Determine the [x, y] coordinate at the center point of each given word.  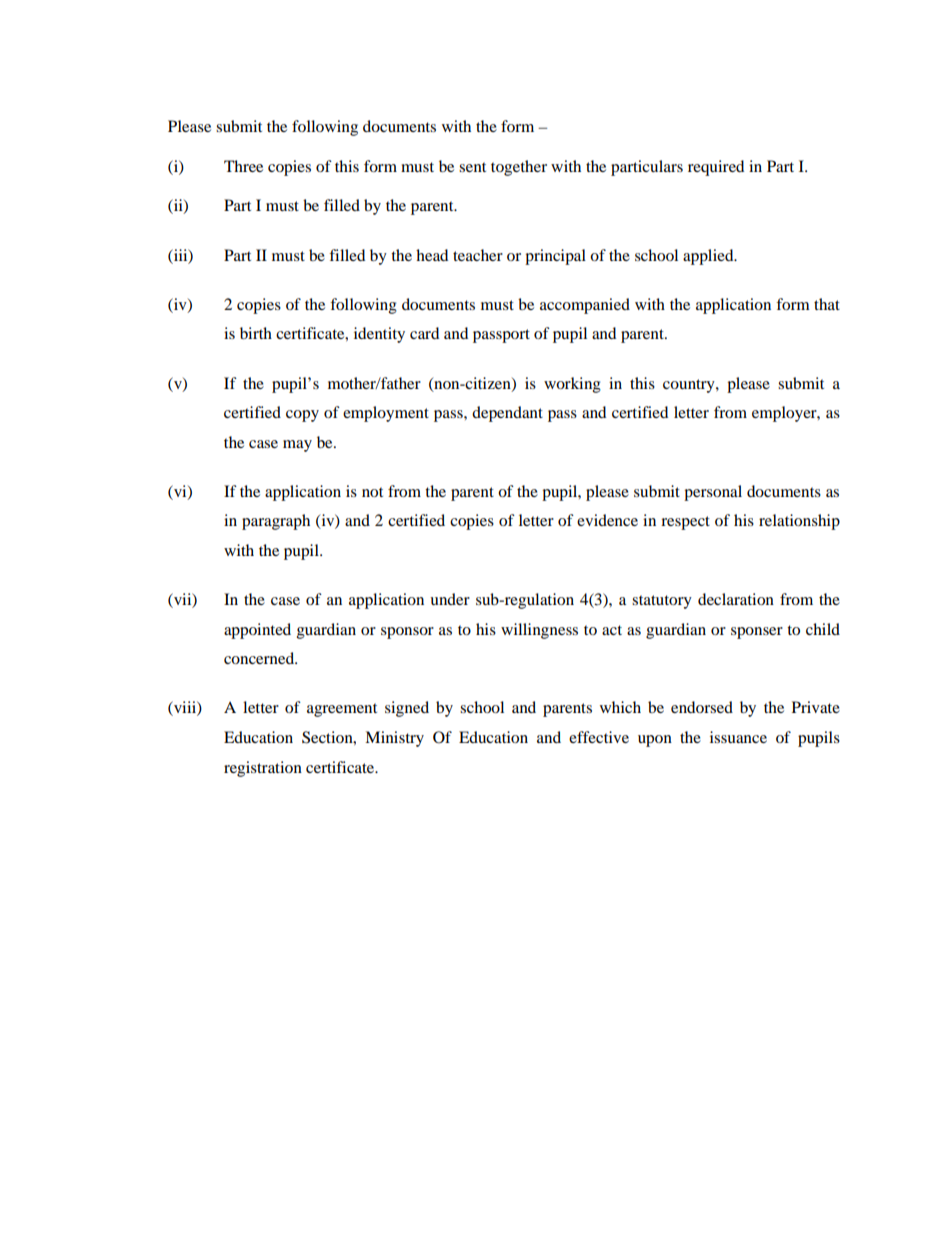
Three [243, 166]
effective [599, 737]
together [519, 168]
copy [302, 416]
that [827, 304]
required [716, 168]
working [572, 385]
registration [263, 769]
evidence [607, 520]
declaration [736, 599]
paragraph [276, 522]
